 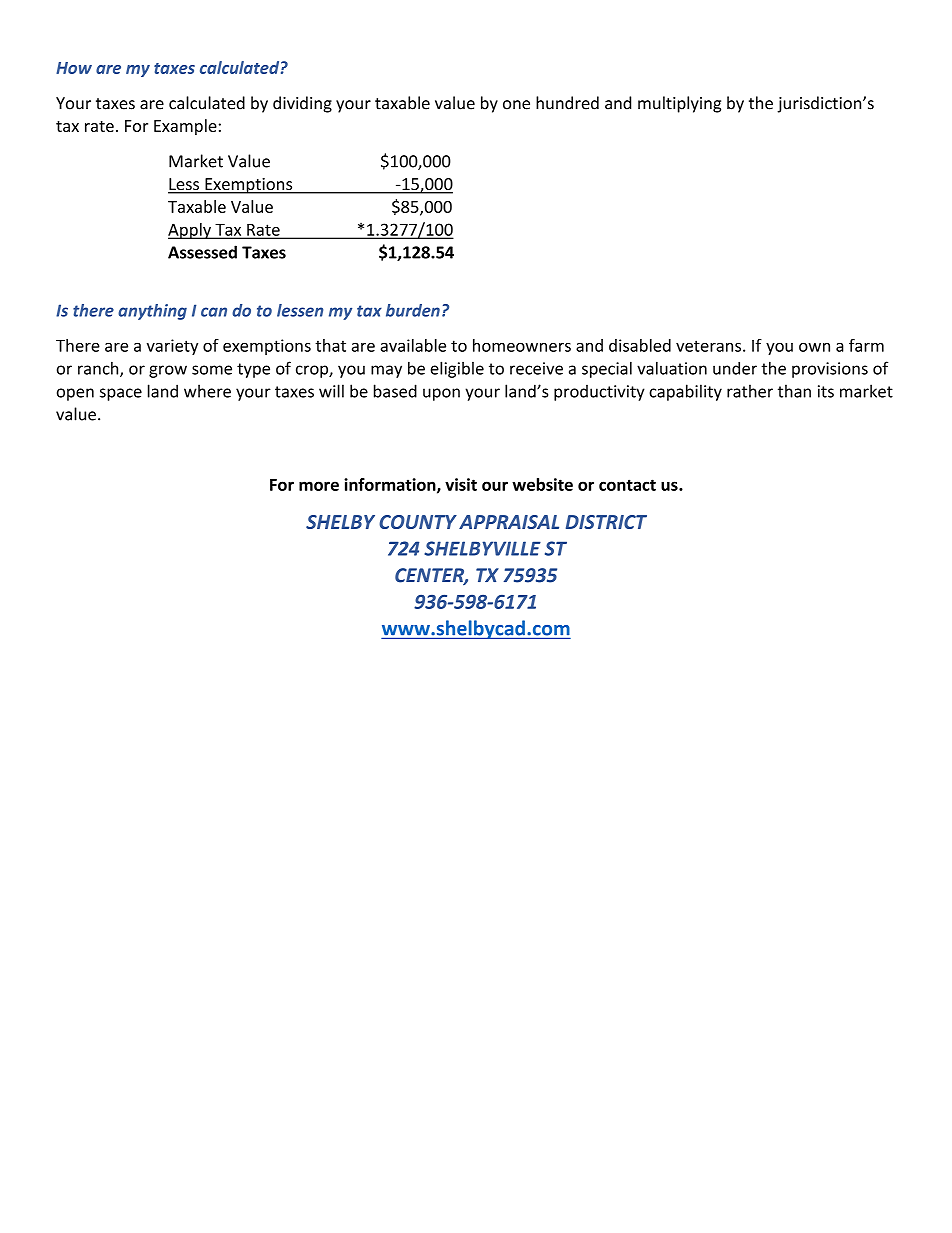 I want to click on more, so click(x=319, y=486).
